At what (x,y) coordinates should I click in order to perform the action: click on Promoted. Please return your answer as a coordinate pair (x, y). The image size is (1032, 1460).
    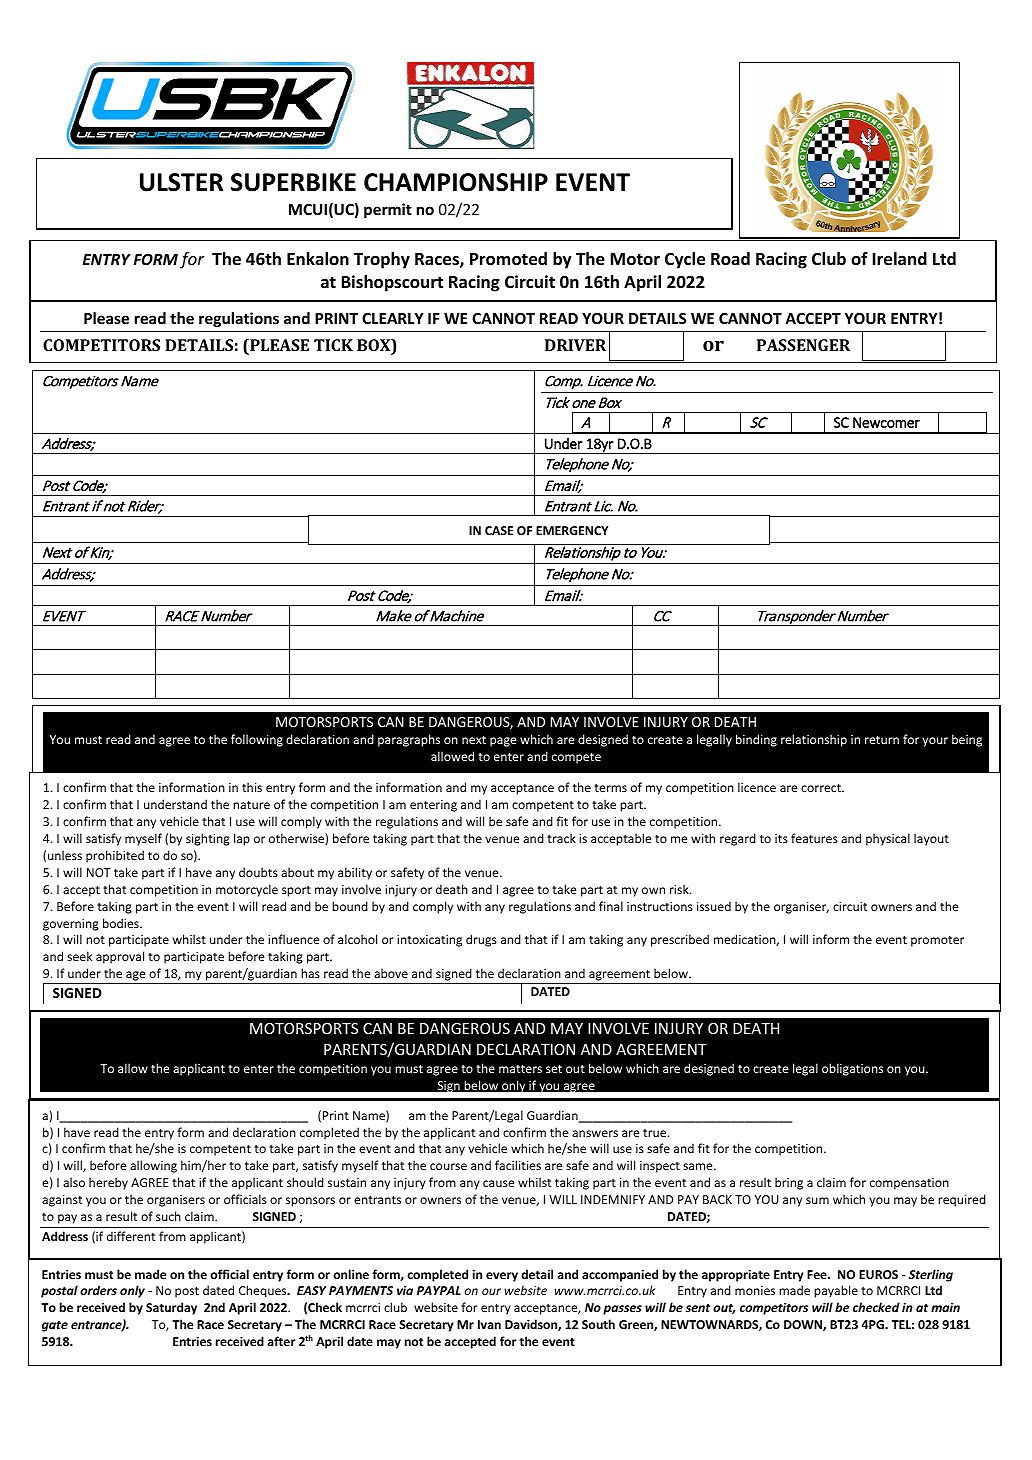
    Looking at the image, I should click on (508, 259).
